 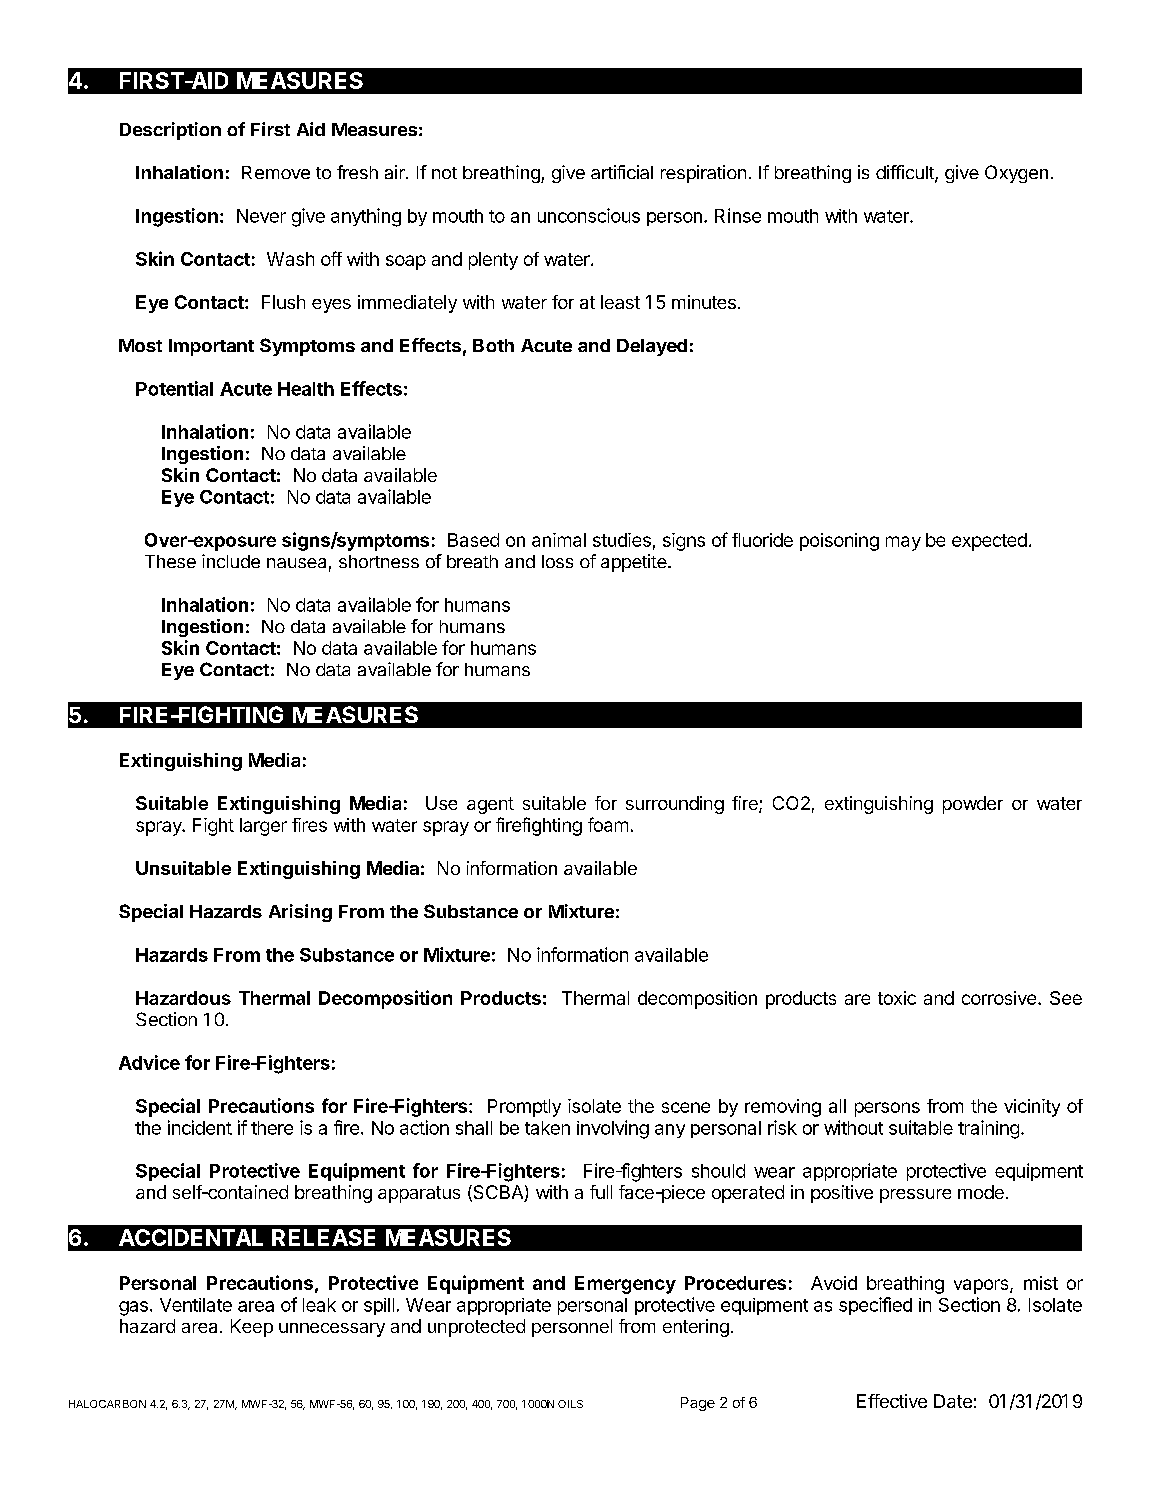 I want to click on Keep, so click(x=252, y=1328).
